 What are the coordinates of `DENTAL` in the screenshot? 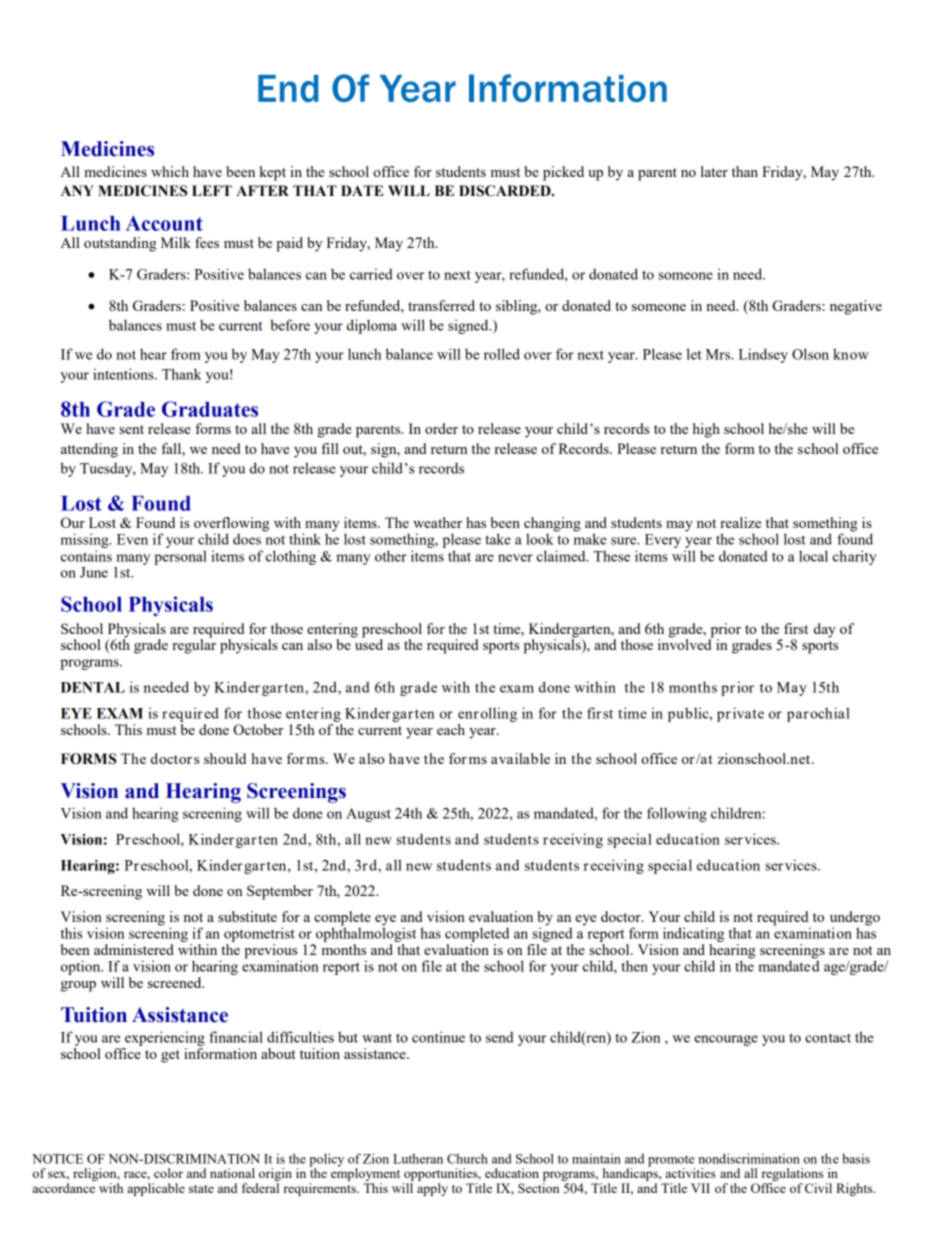 It's located at (93, 687).
